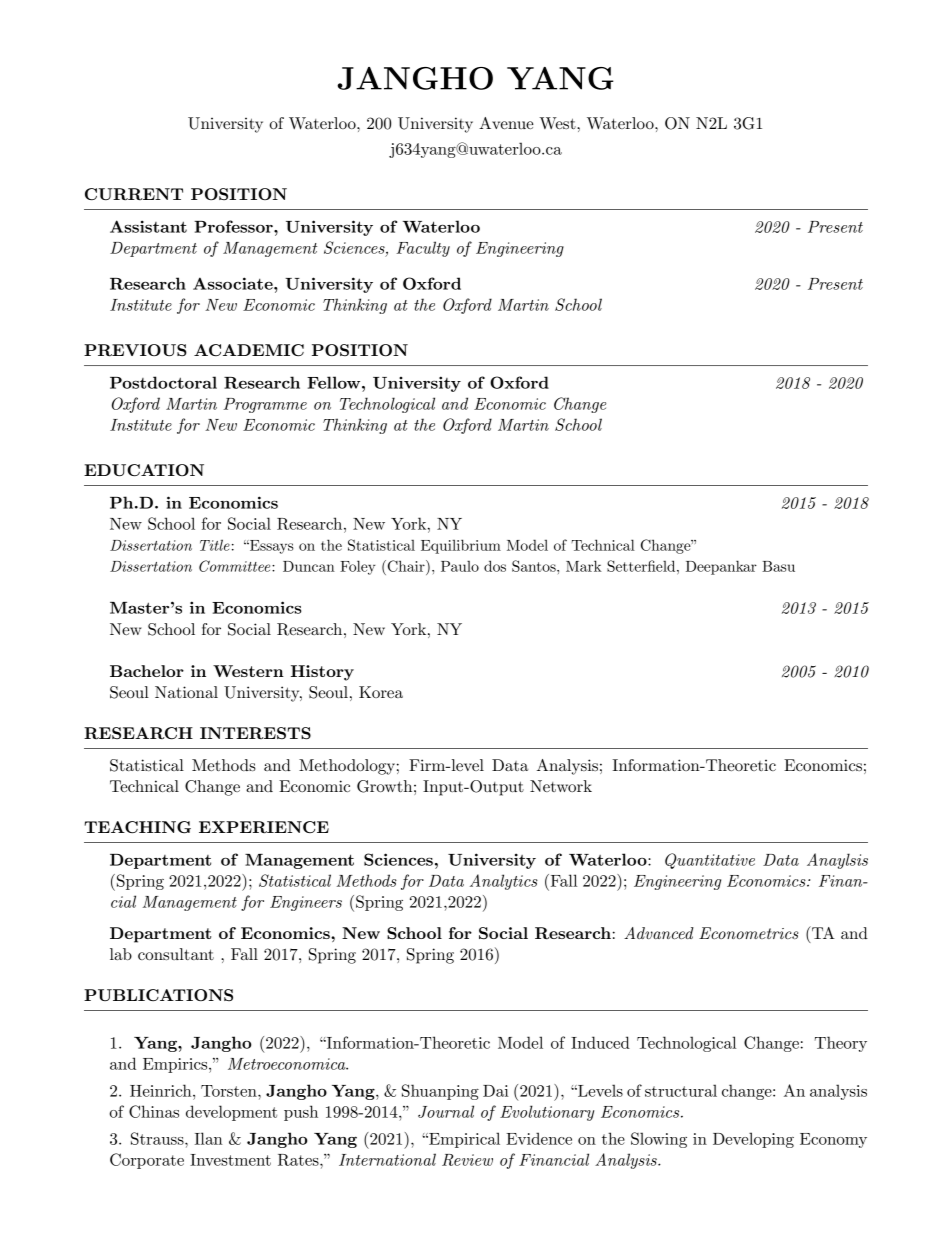 This screenshot has height=1233, width=952. I want to click on CURRENT, so click(134, 194).
